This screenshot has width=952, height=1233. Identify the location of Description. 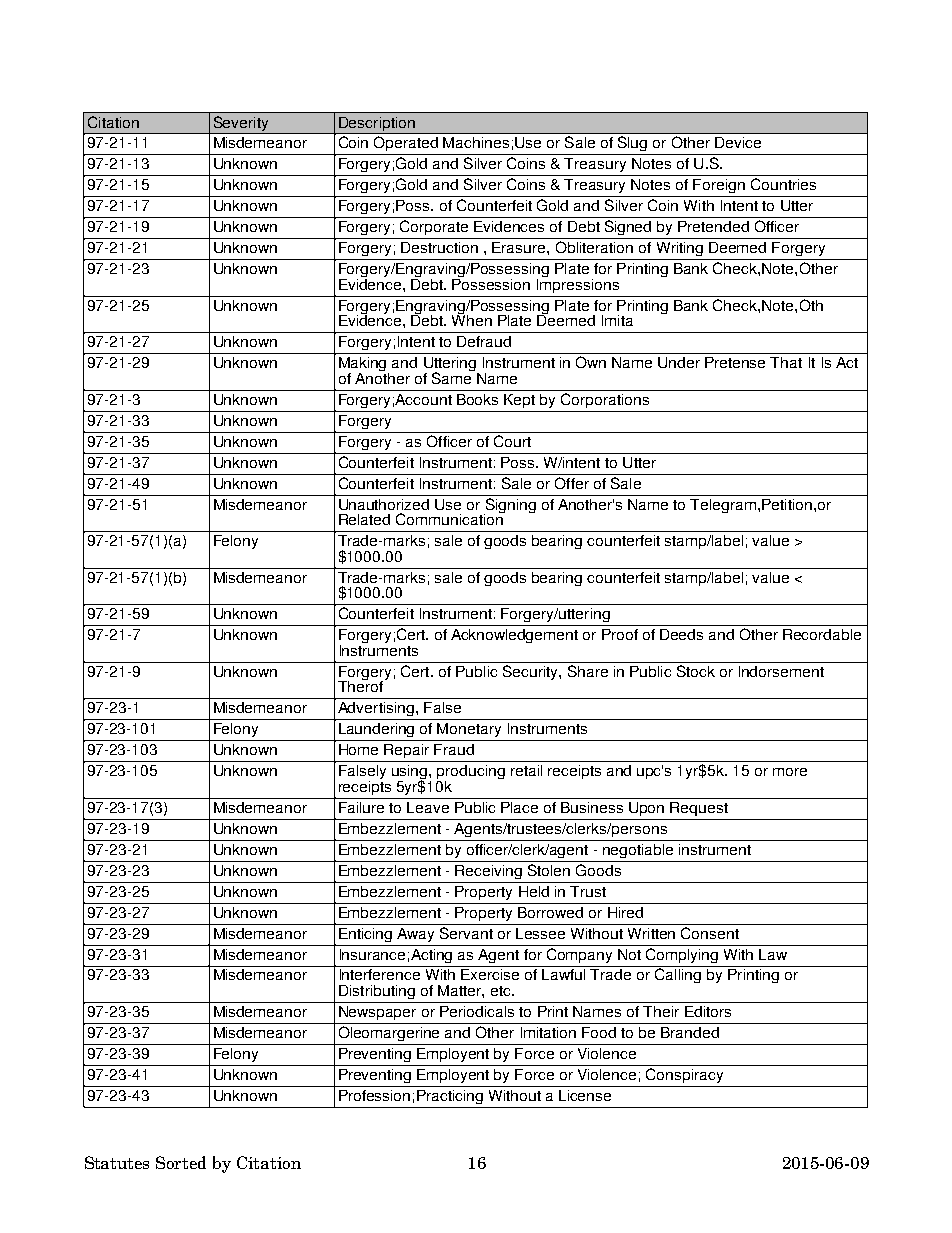
(377, 125).
